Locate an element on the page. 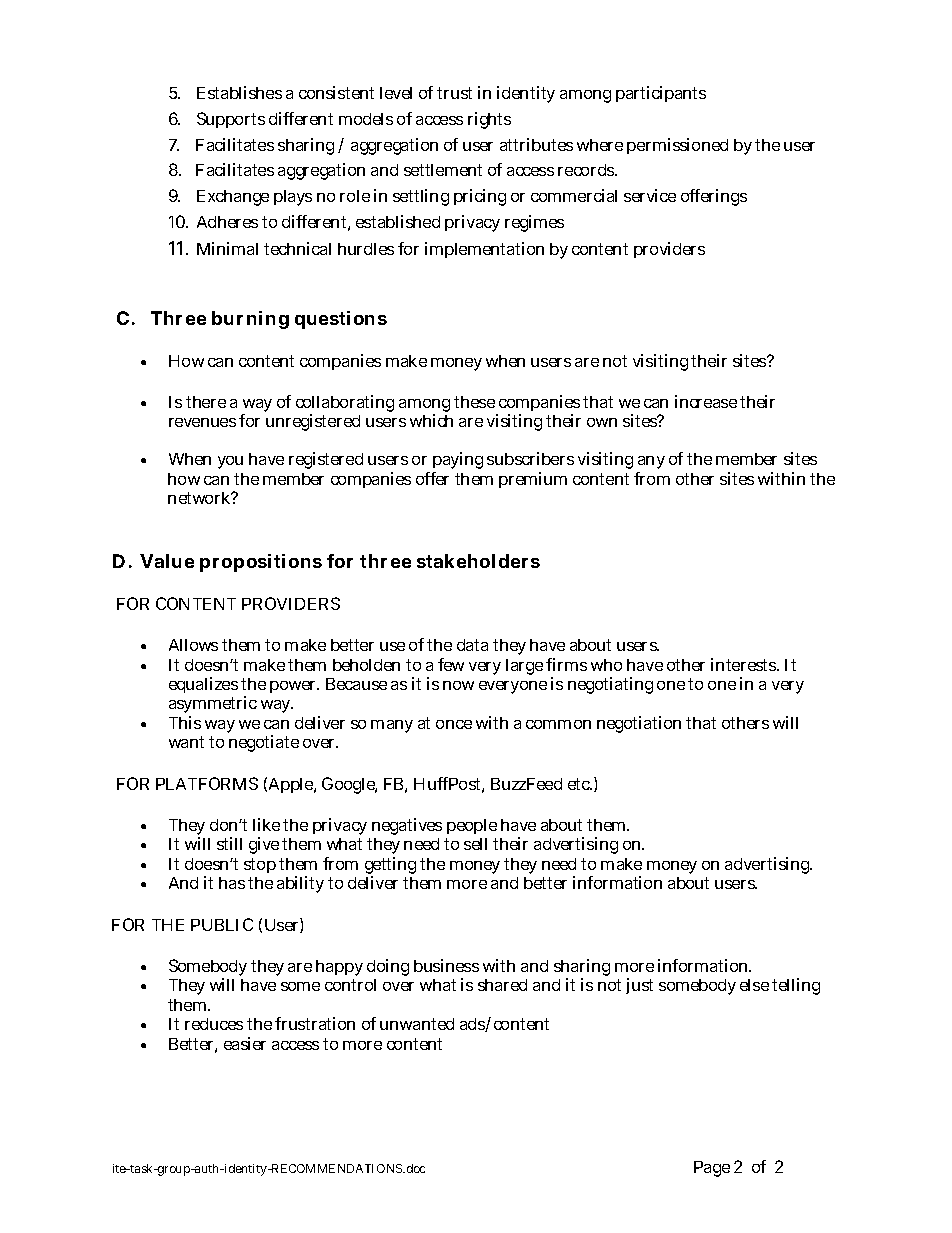 This page has width=952, height=1233. interests is located at coordinates (745, 664).
